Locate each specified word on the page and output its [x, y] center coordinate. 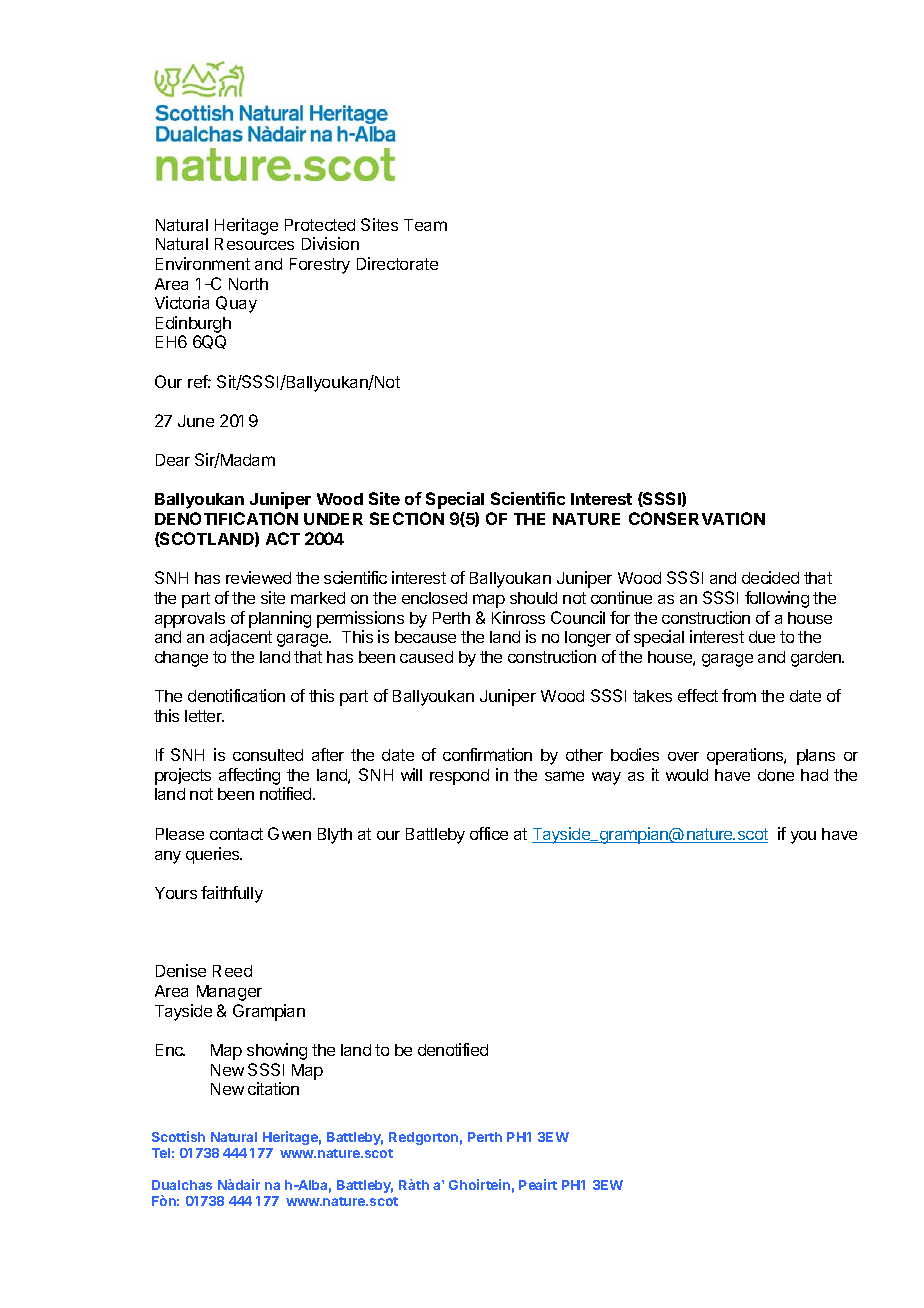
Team [425, 225]
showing [277, 1051]
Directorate [397, 263]
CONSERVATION [697, 518]
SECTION [407, 518]
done [776, 775]
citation [273, 1088]
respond [459, 777]
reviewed [258, 577]
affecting [249, 776]
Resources [254, 244]
